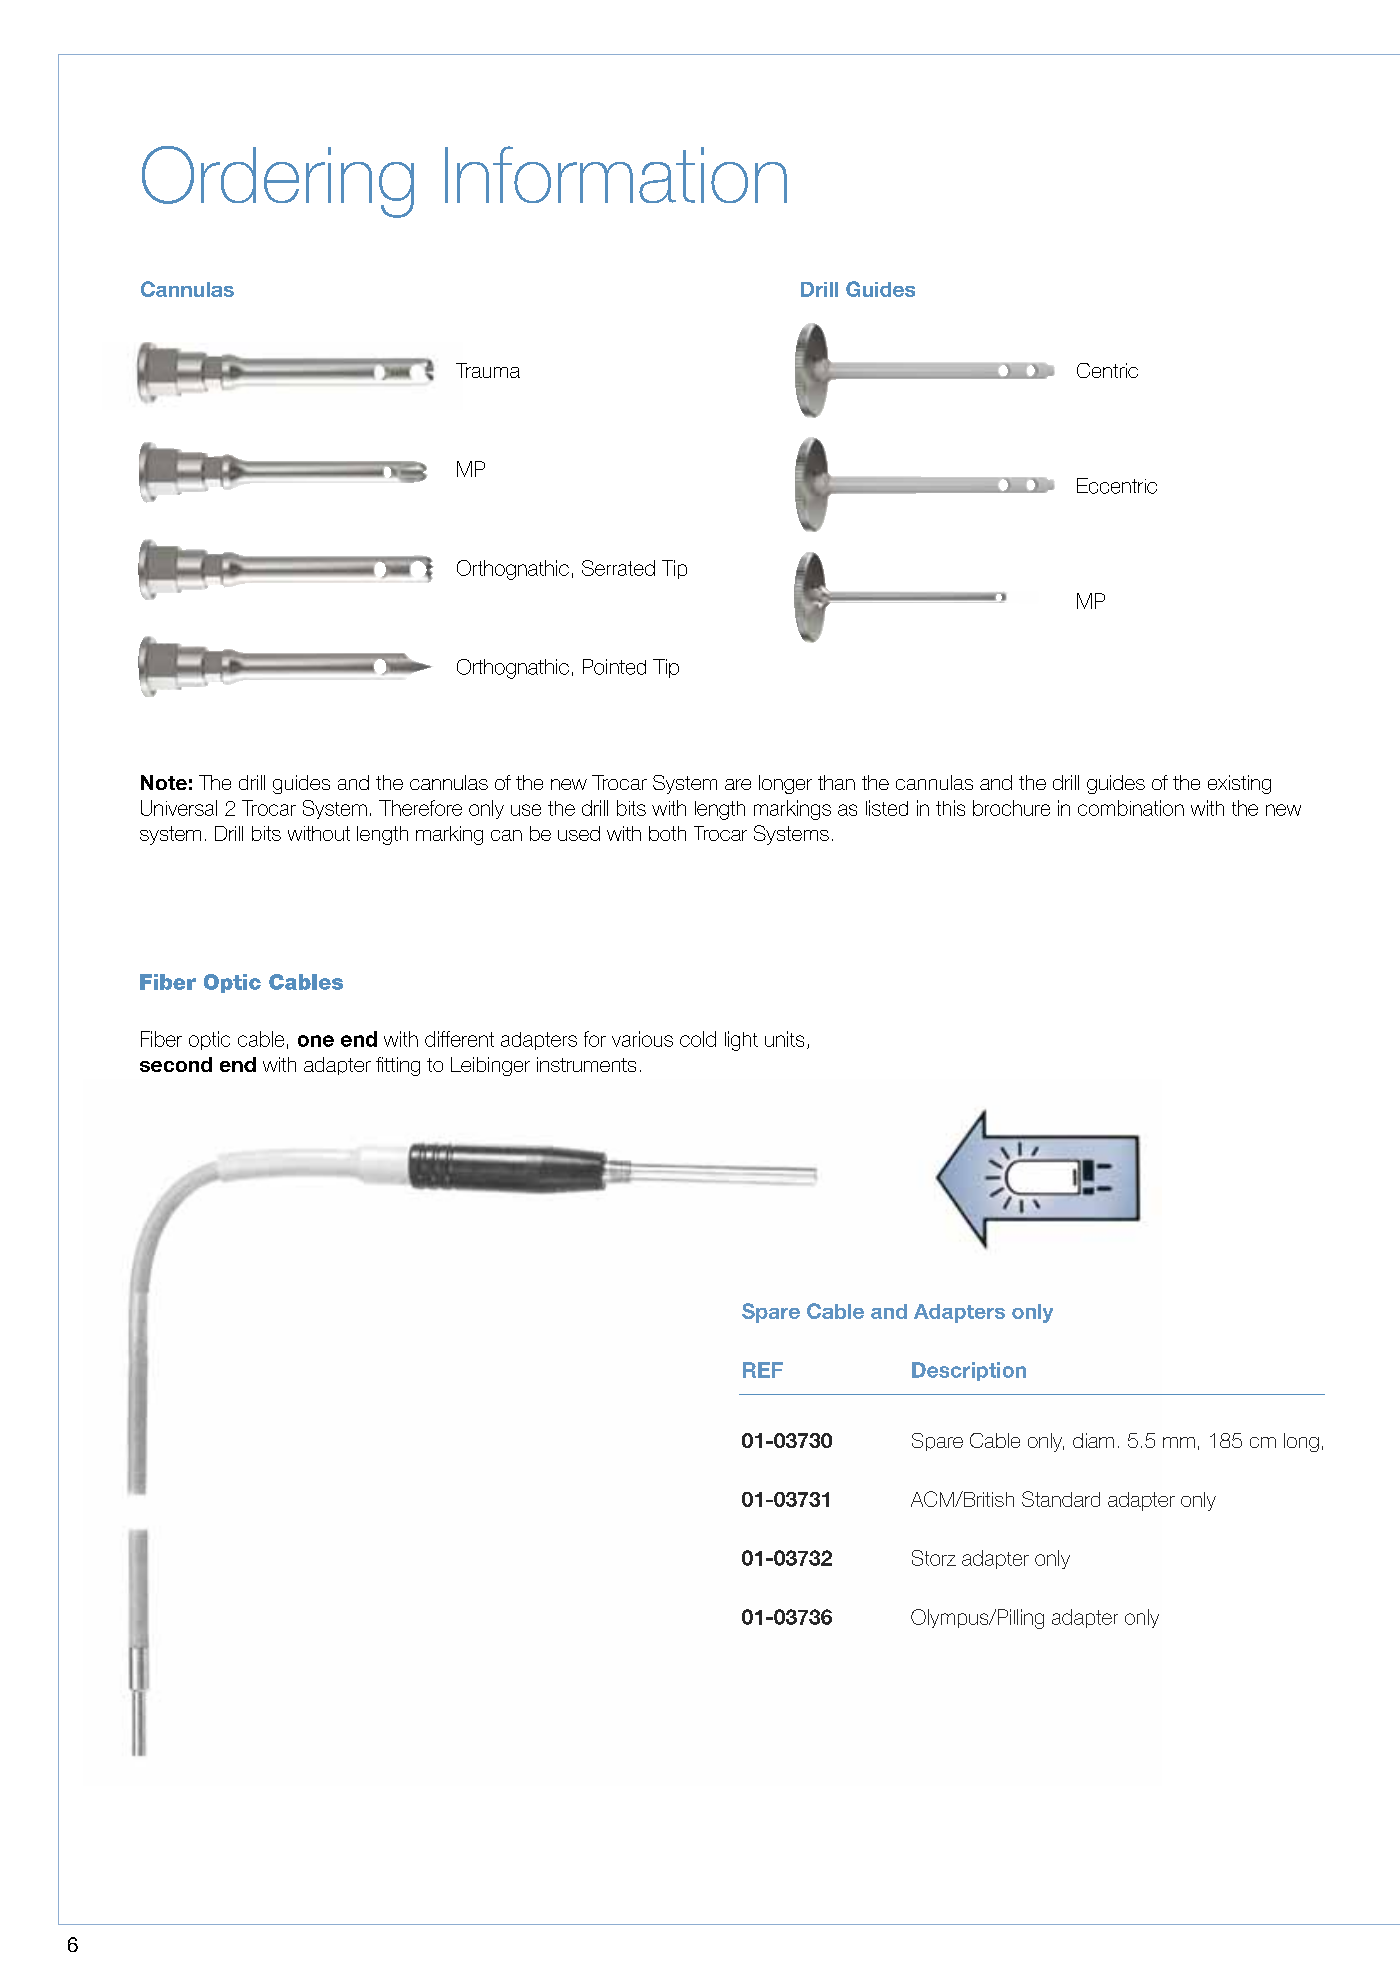 The height and width of the page is (1980, 1400). What do you see at coordinates (488, 370) in the page?
I see `Trauma` at bounding box center [488, 370].
